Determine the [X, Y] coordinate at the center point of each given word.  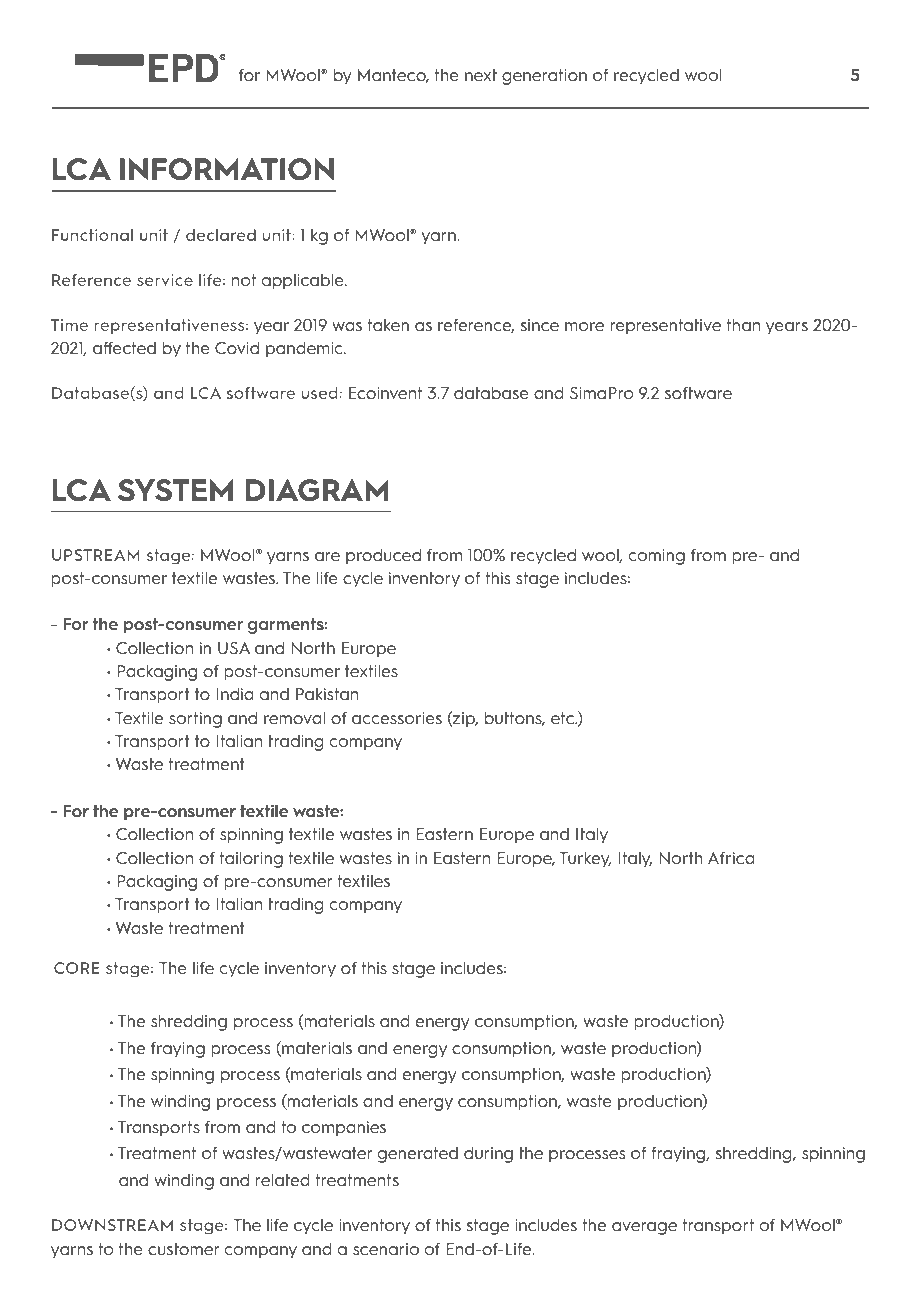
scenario [386, 1249]
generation [544, 77]
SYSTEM [175, 490]
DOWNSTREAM [112, 1225]
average [644, 1228]
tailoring [251, 860]
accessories [397, 718]
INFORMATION [227, 169]
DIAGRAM [317, 490]
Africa [731, 858]
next [481, 75]
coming [657, 557]
